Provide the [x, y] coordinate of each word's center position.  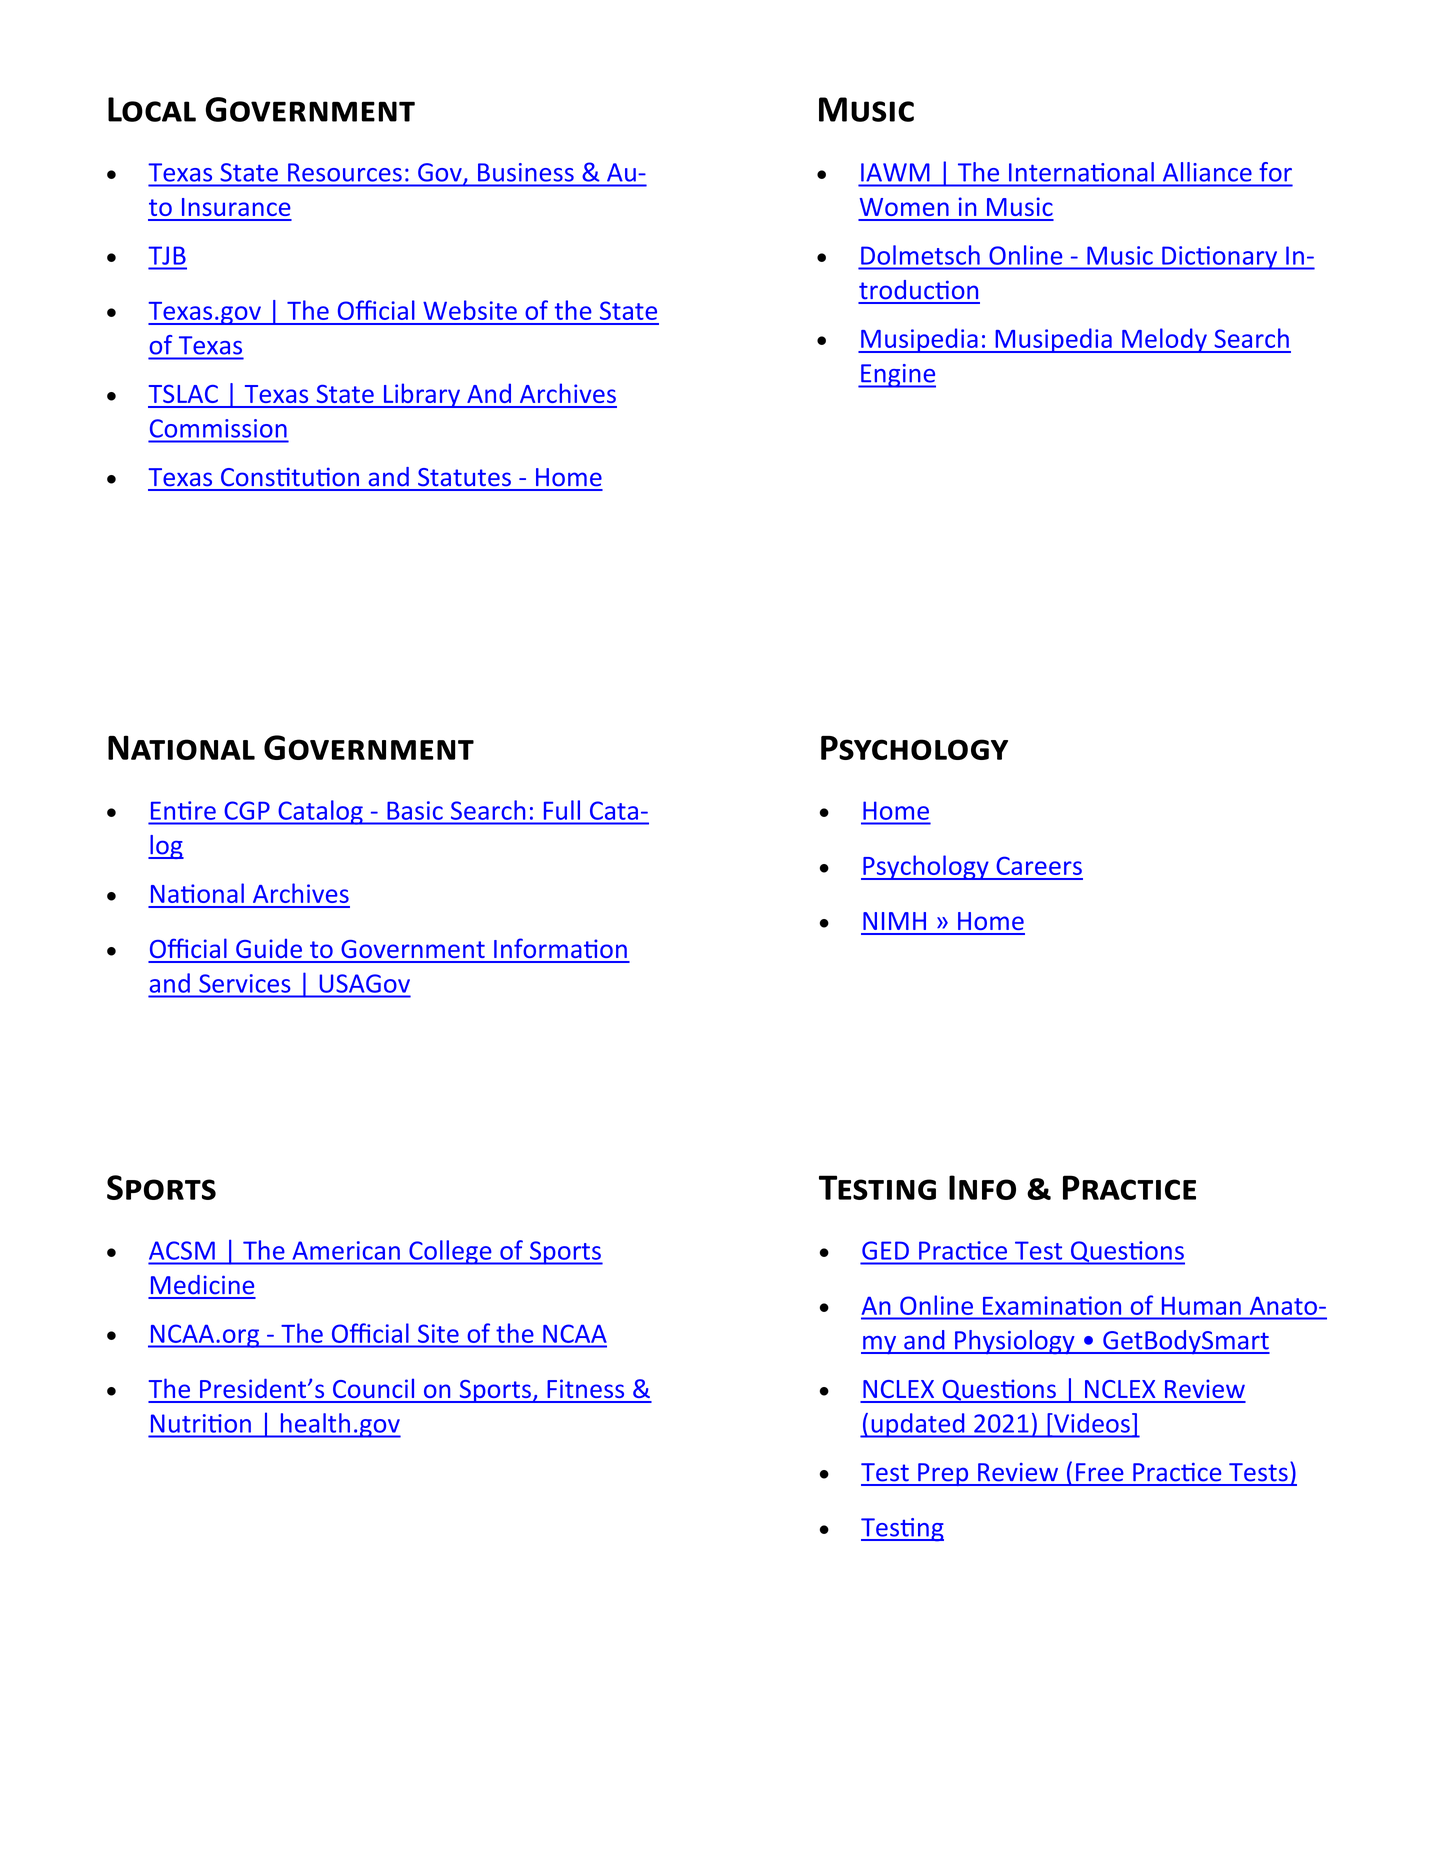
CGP [247, 811]
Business [526, 172]
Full [562, 810]
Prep [943, 1474]
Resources [345, 172]
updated [918, 1425]
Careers [1039, 865]
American [346, 1250]
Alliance [1207, 172]
